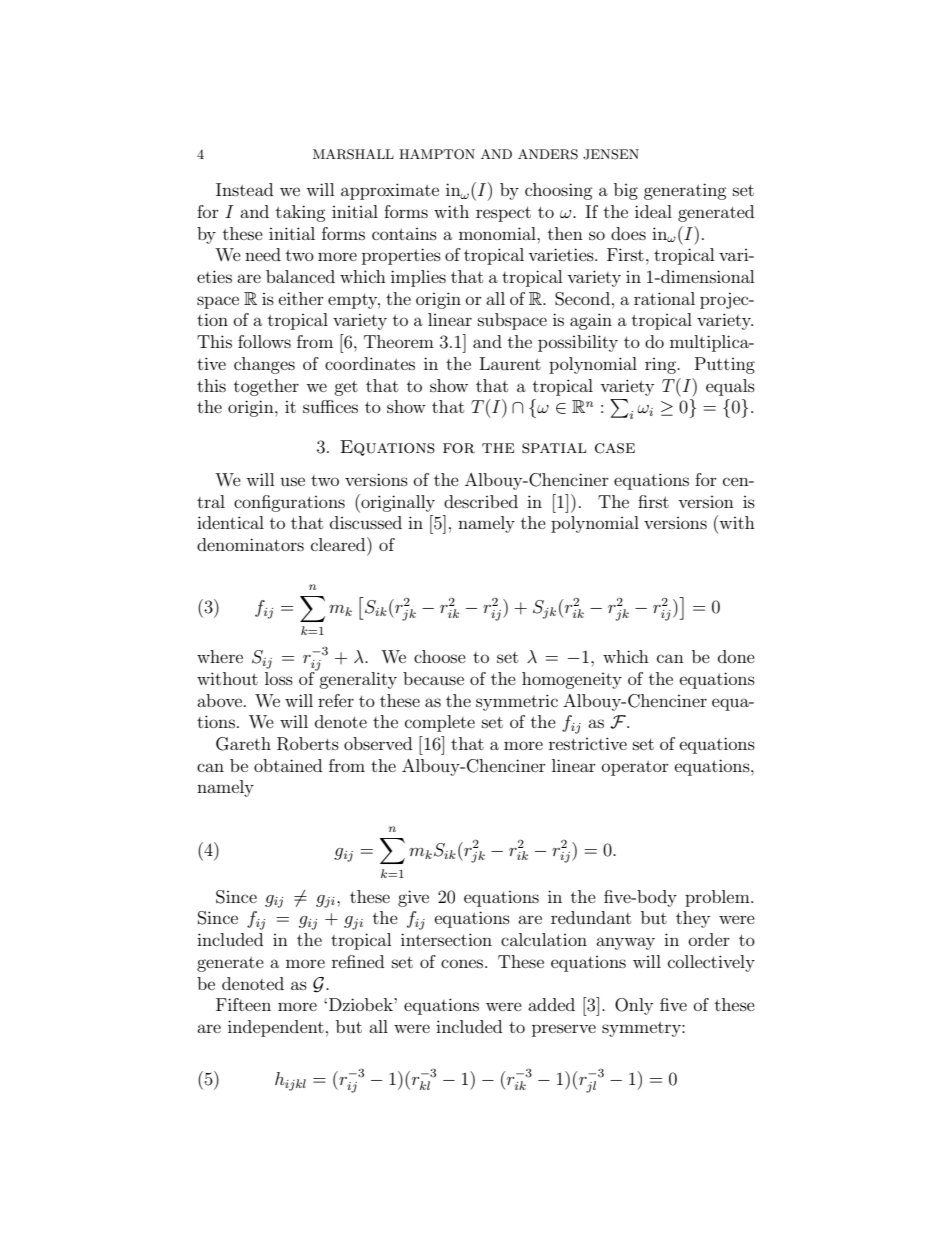 The image size is (952, 1233). I want to click on loss, so click(279, 678).
